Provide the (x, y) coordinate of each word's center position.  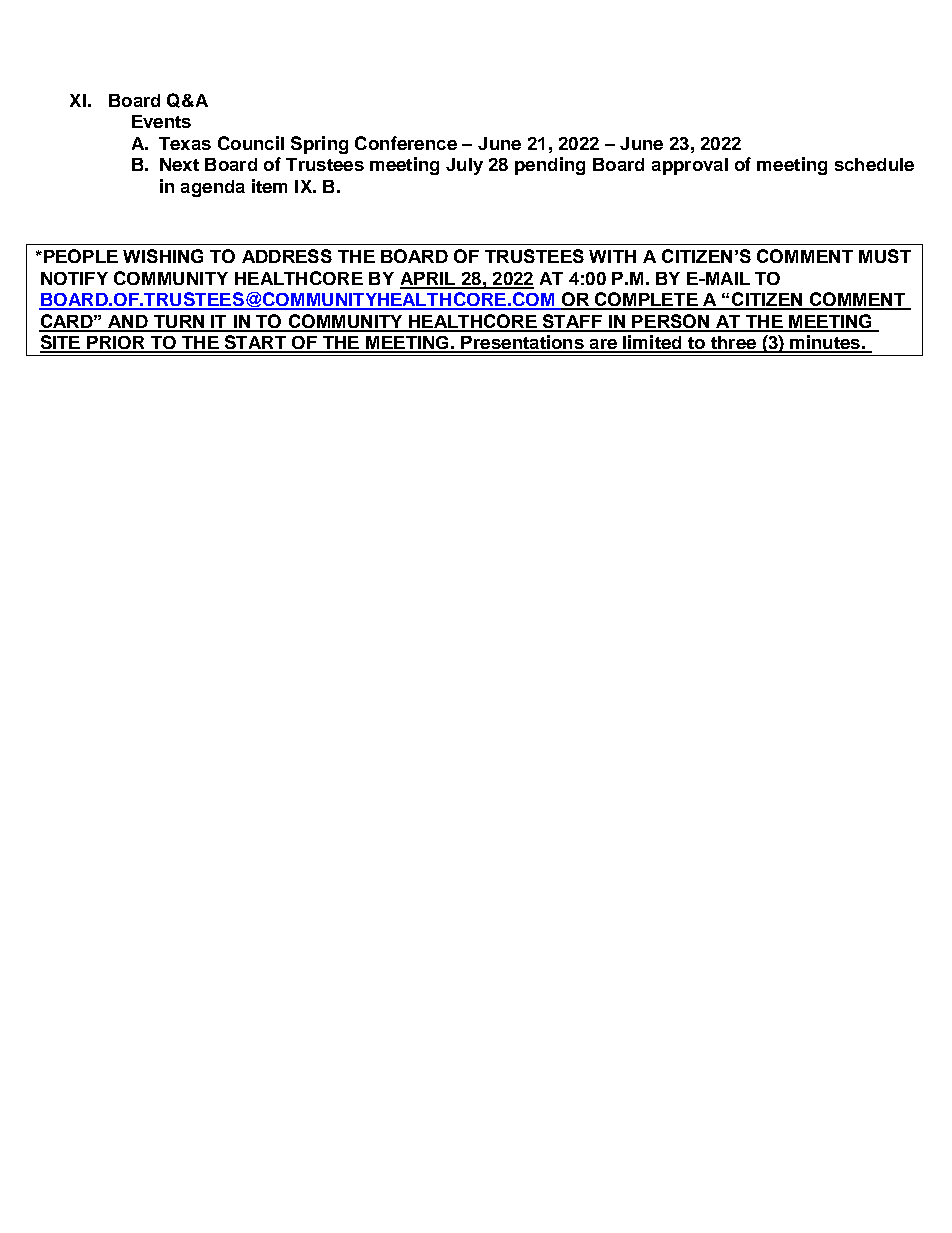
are (603, 345)
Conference (406, 143)
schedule (874, 164)
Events (161, 121)
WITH (612, 256)
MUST (885, 256)
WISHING (163, 256)
